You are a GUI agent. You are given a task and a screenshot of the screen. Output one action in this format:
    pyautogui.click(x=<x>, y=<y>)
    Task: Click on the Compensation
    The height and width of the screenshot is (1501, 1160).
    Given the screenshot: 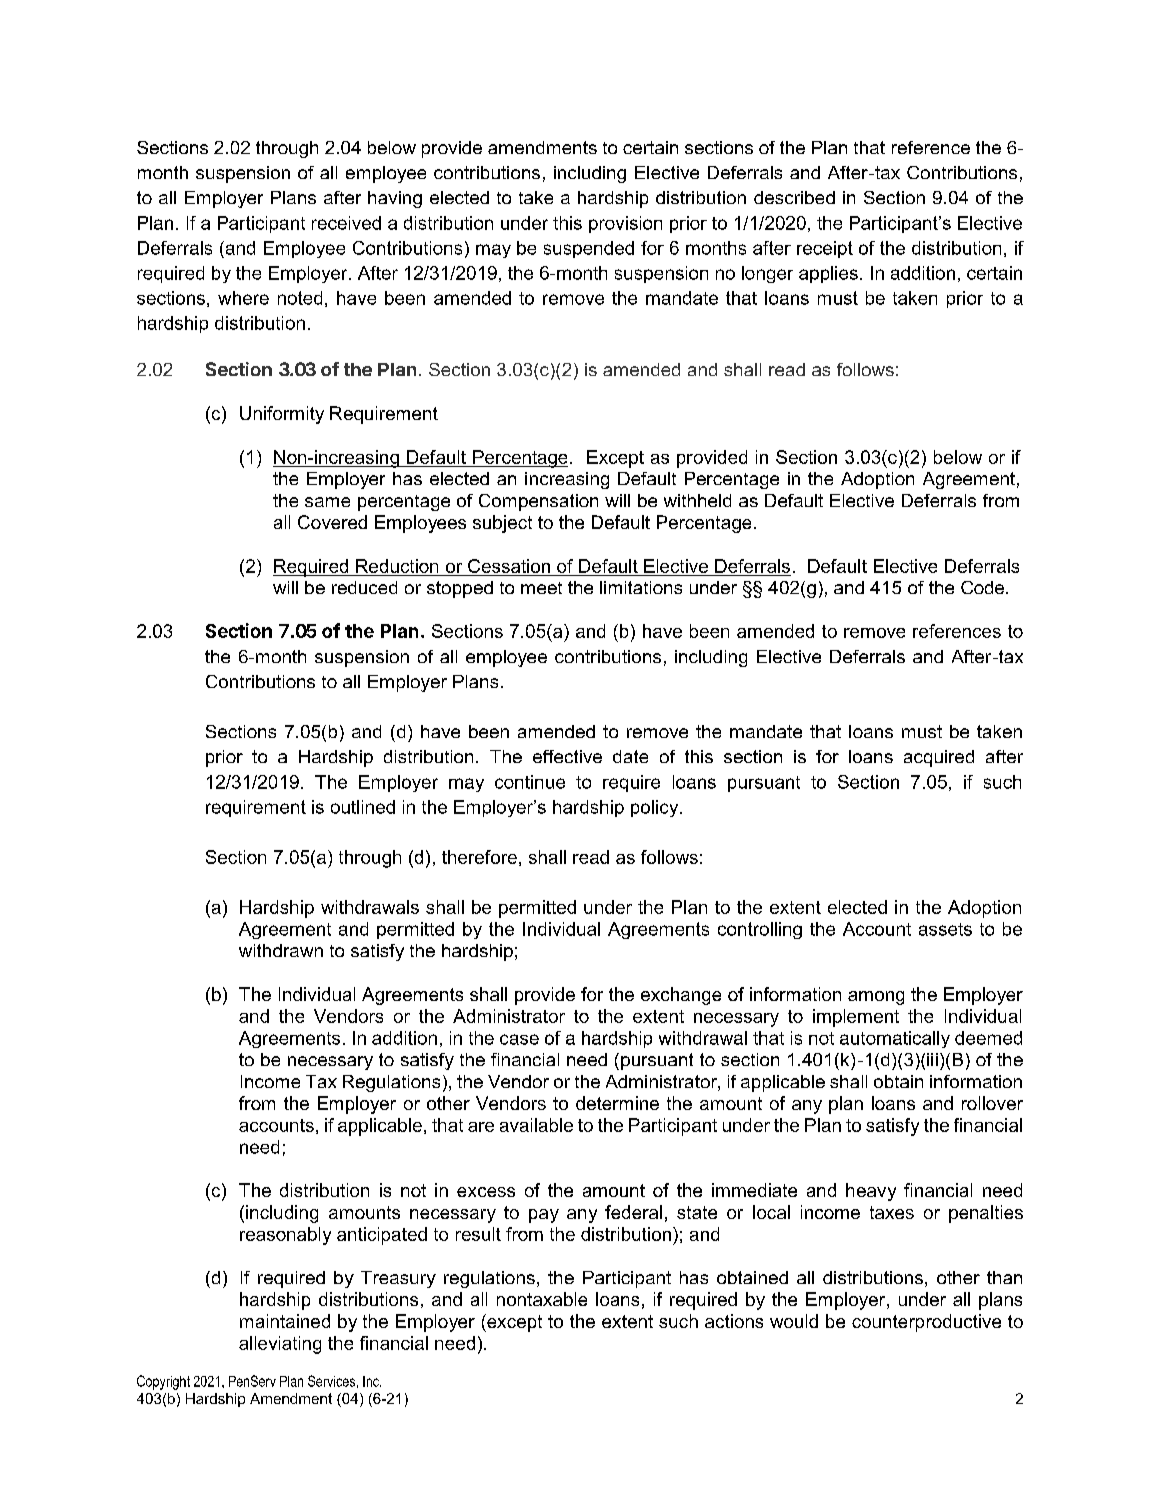 What is the action you would take?
    pyautogui.click(x=538, y=502)
